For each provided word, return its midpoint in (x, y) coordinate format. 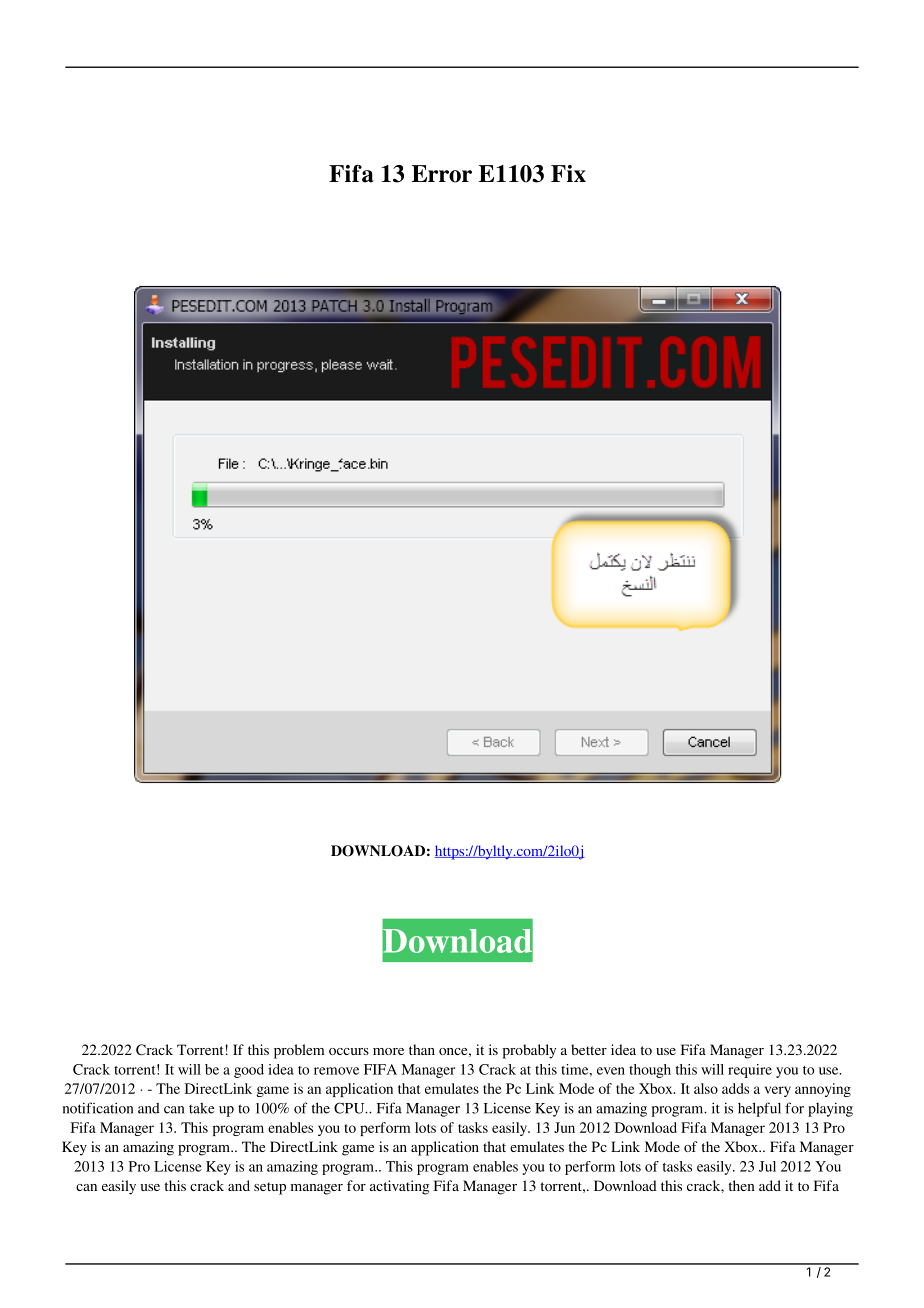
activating (400, 1187)
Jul (767, 1166)
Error (442, 174)
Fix (568, 173)
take (202, 1108)
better (589, 1049)
